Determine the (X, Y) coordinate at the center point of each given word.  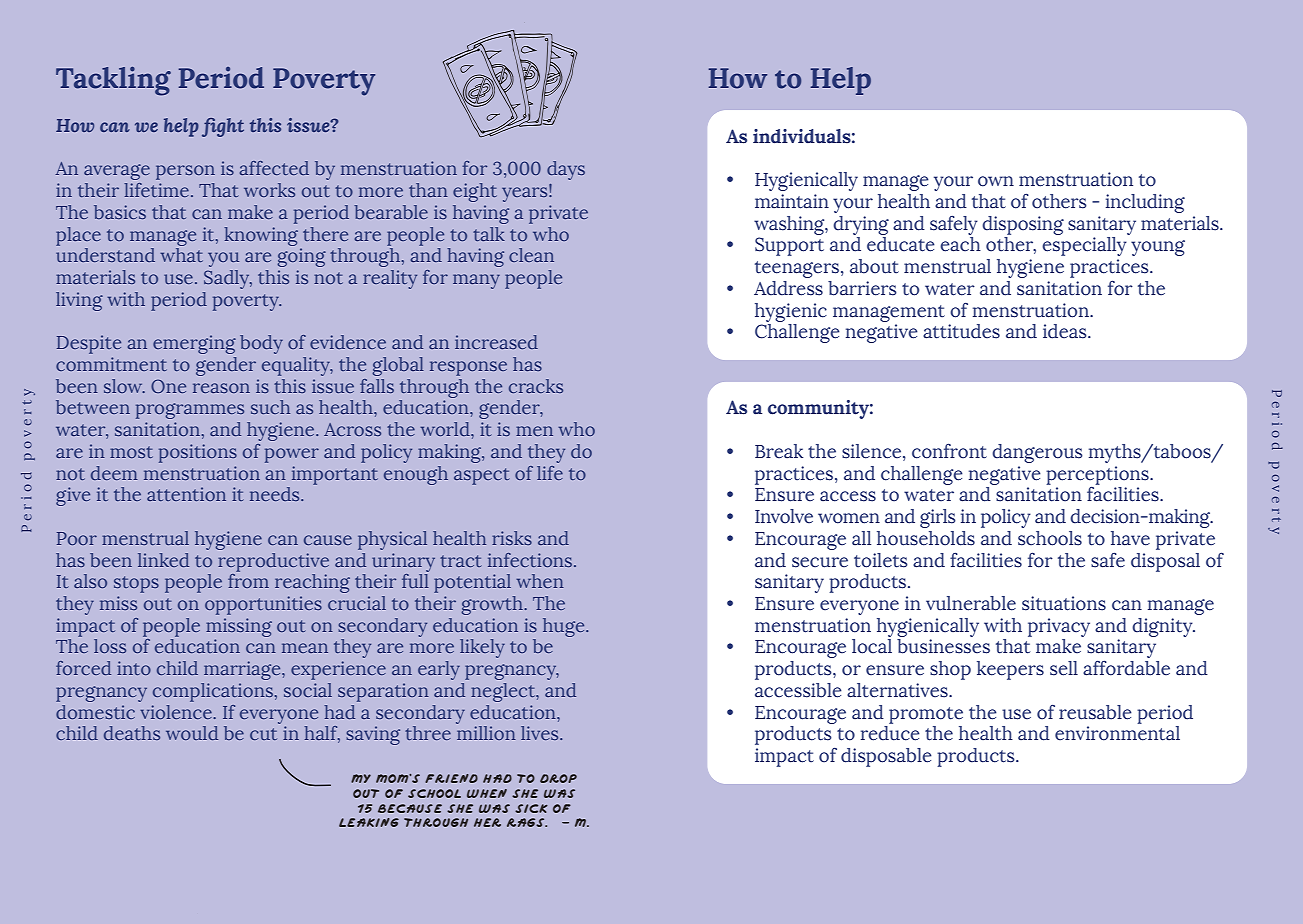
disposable (886, 757)
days (566, 170)
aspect (481, 476)
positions (198, 453)
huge (565, 627)
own (996, 181)
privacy (1059, 627)
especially (1084, 246)
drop (558, 778)
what (181, 255)
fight (223, 127)
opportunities (263, 605)
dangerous (1037, 453)
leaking (369, 822)
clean (531, 255)
